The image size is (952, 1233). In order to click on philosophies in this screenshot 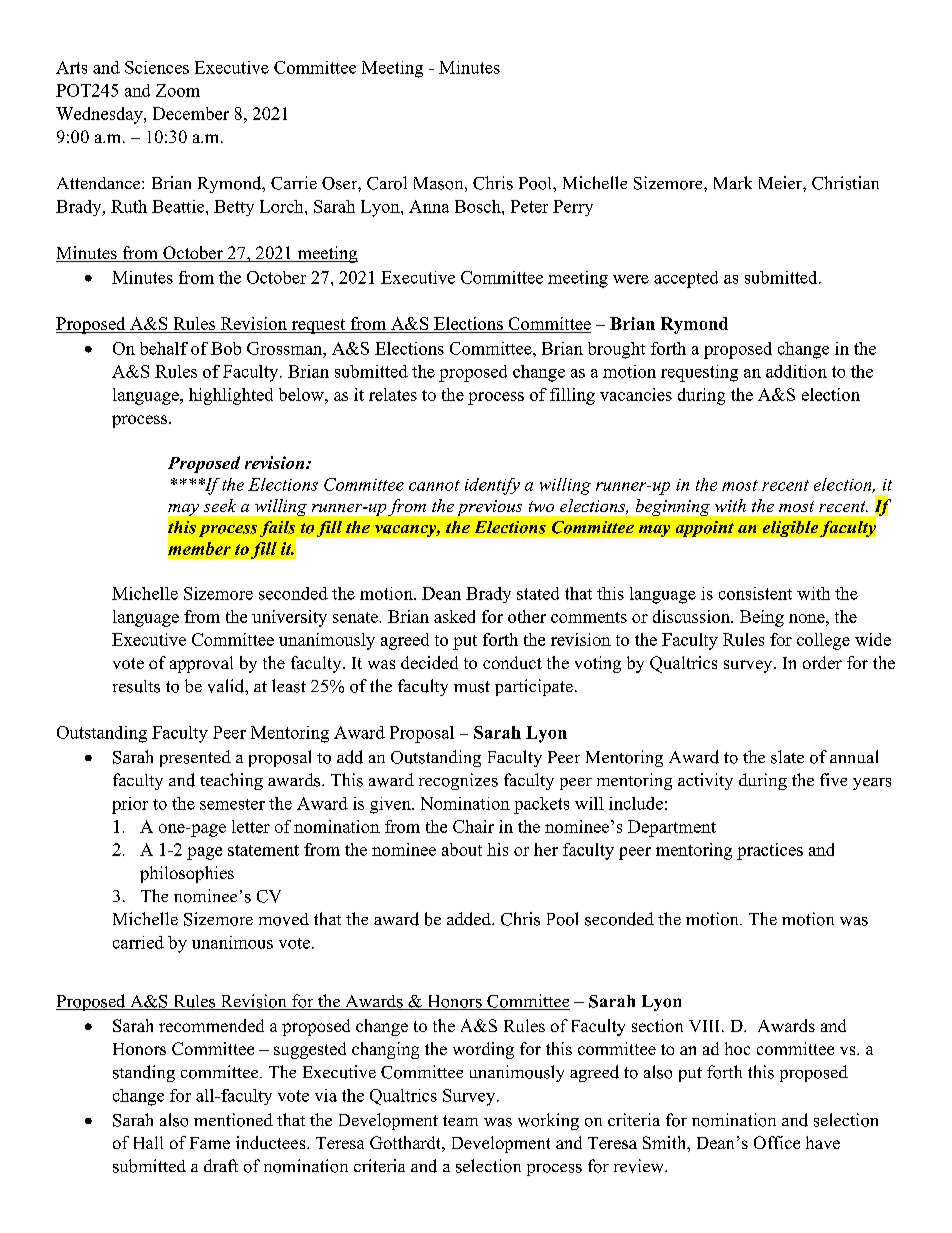, I will do `click(187, 874)`.
